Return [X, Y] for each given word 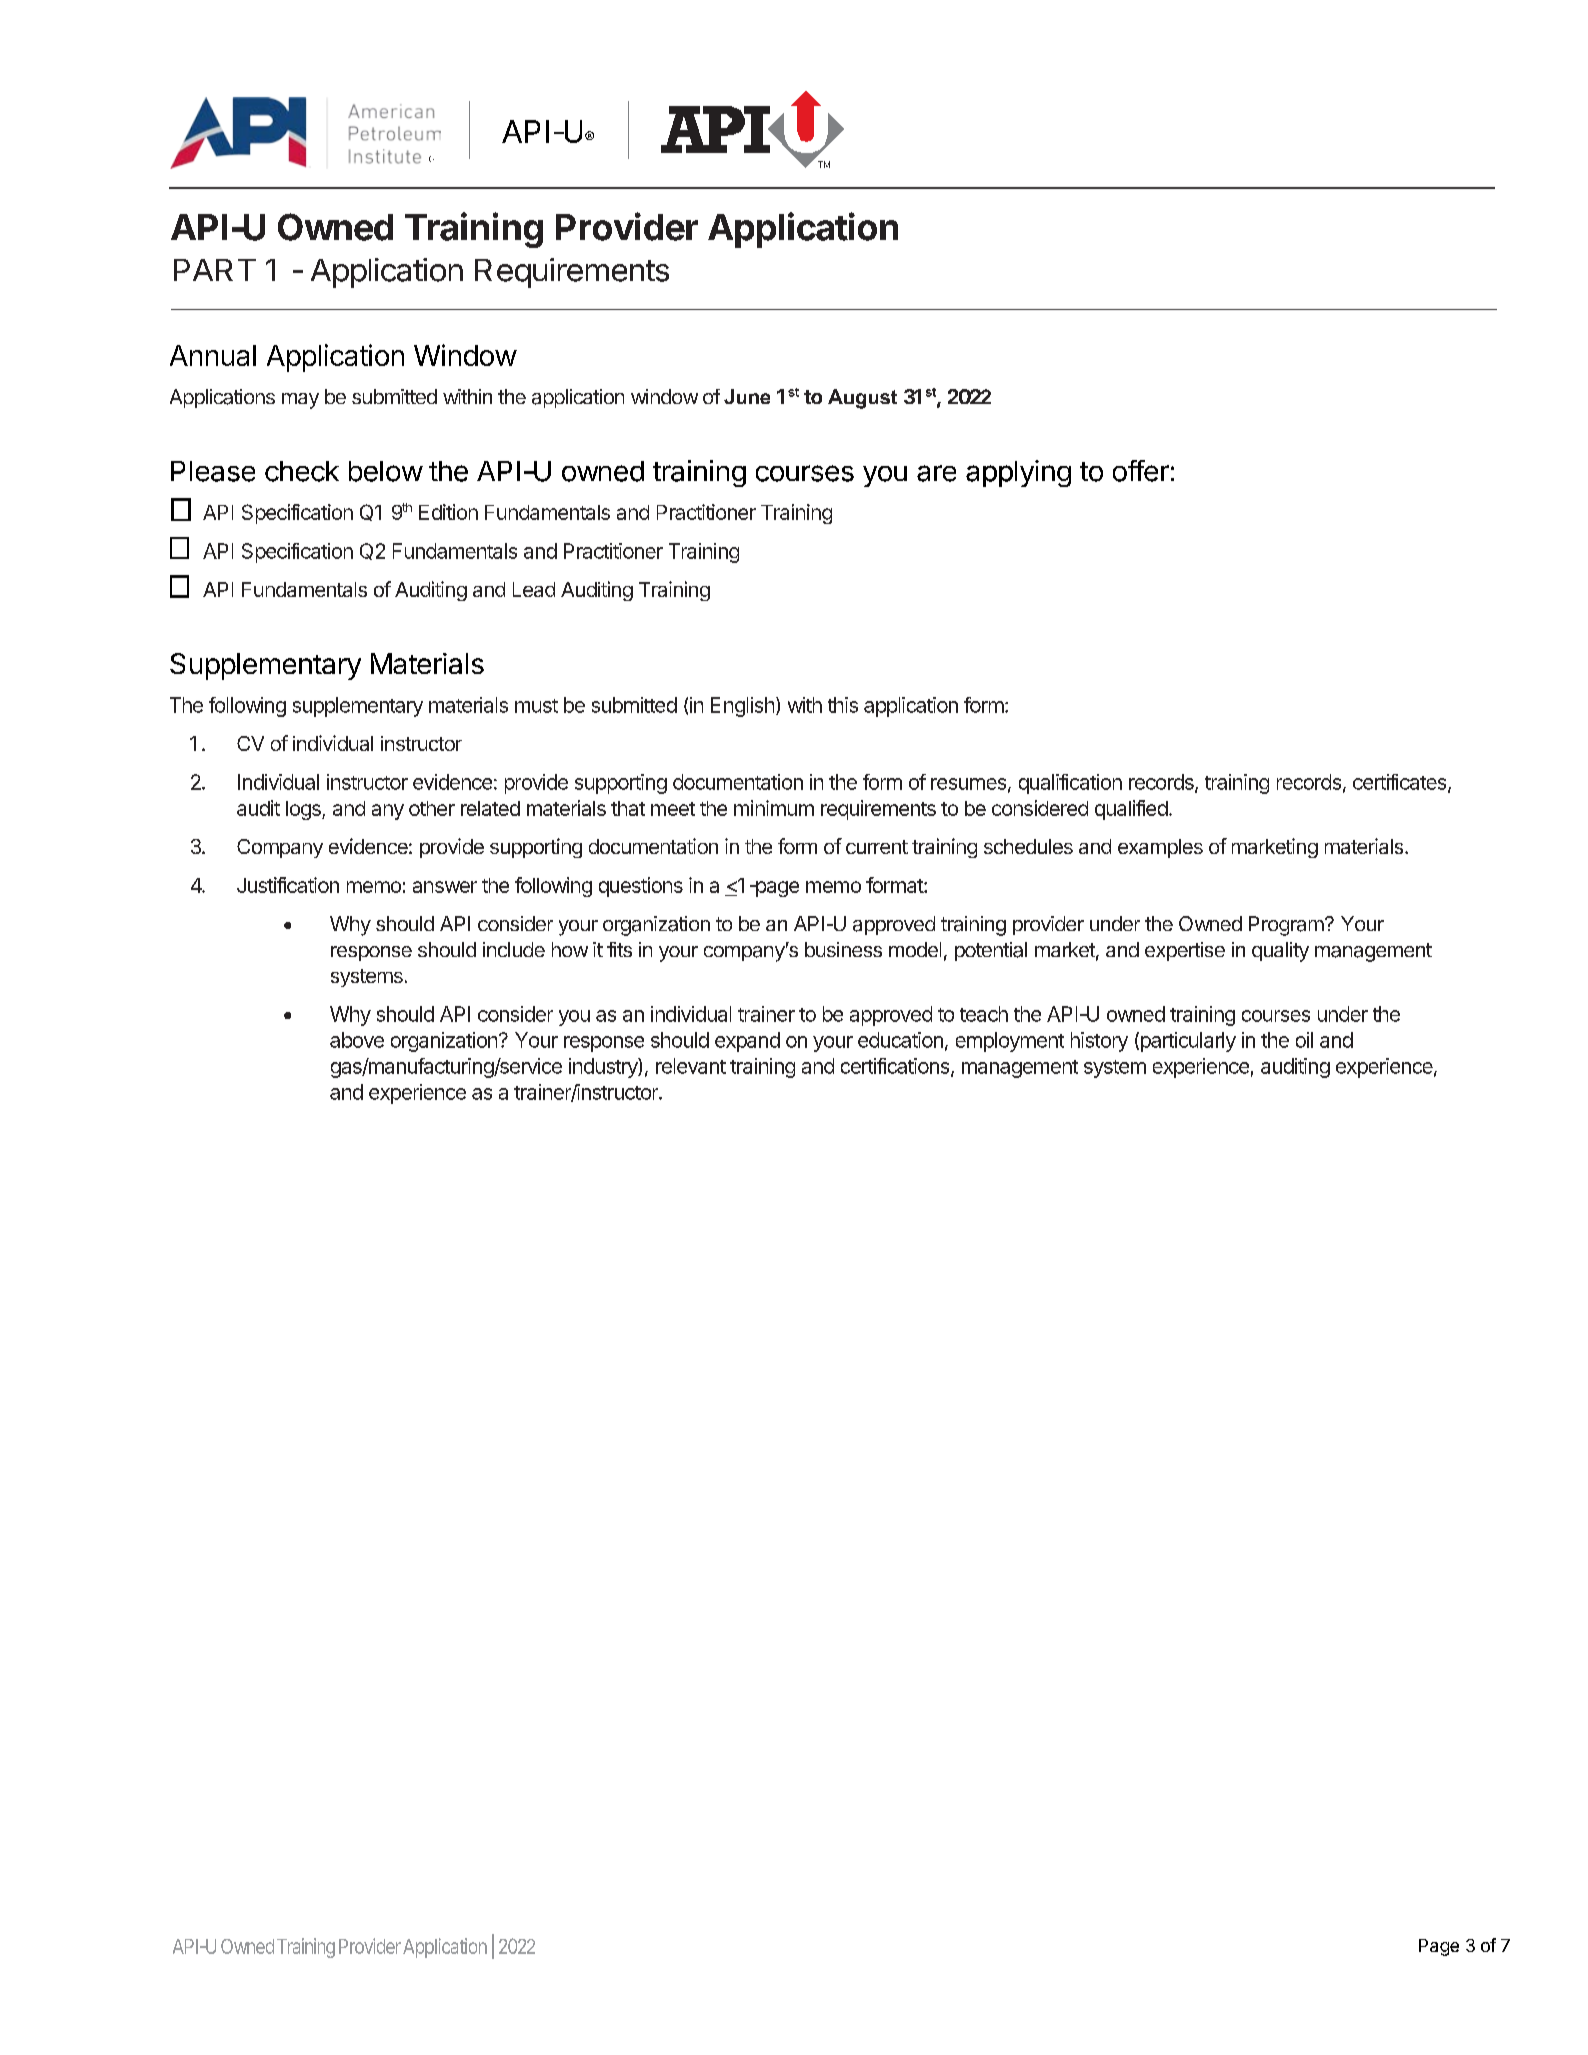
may [300, 401]
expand [747, 1042]
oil [1304, 1040]
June [747, 396]
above [357, 1040]
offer [1141, 471]
